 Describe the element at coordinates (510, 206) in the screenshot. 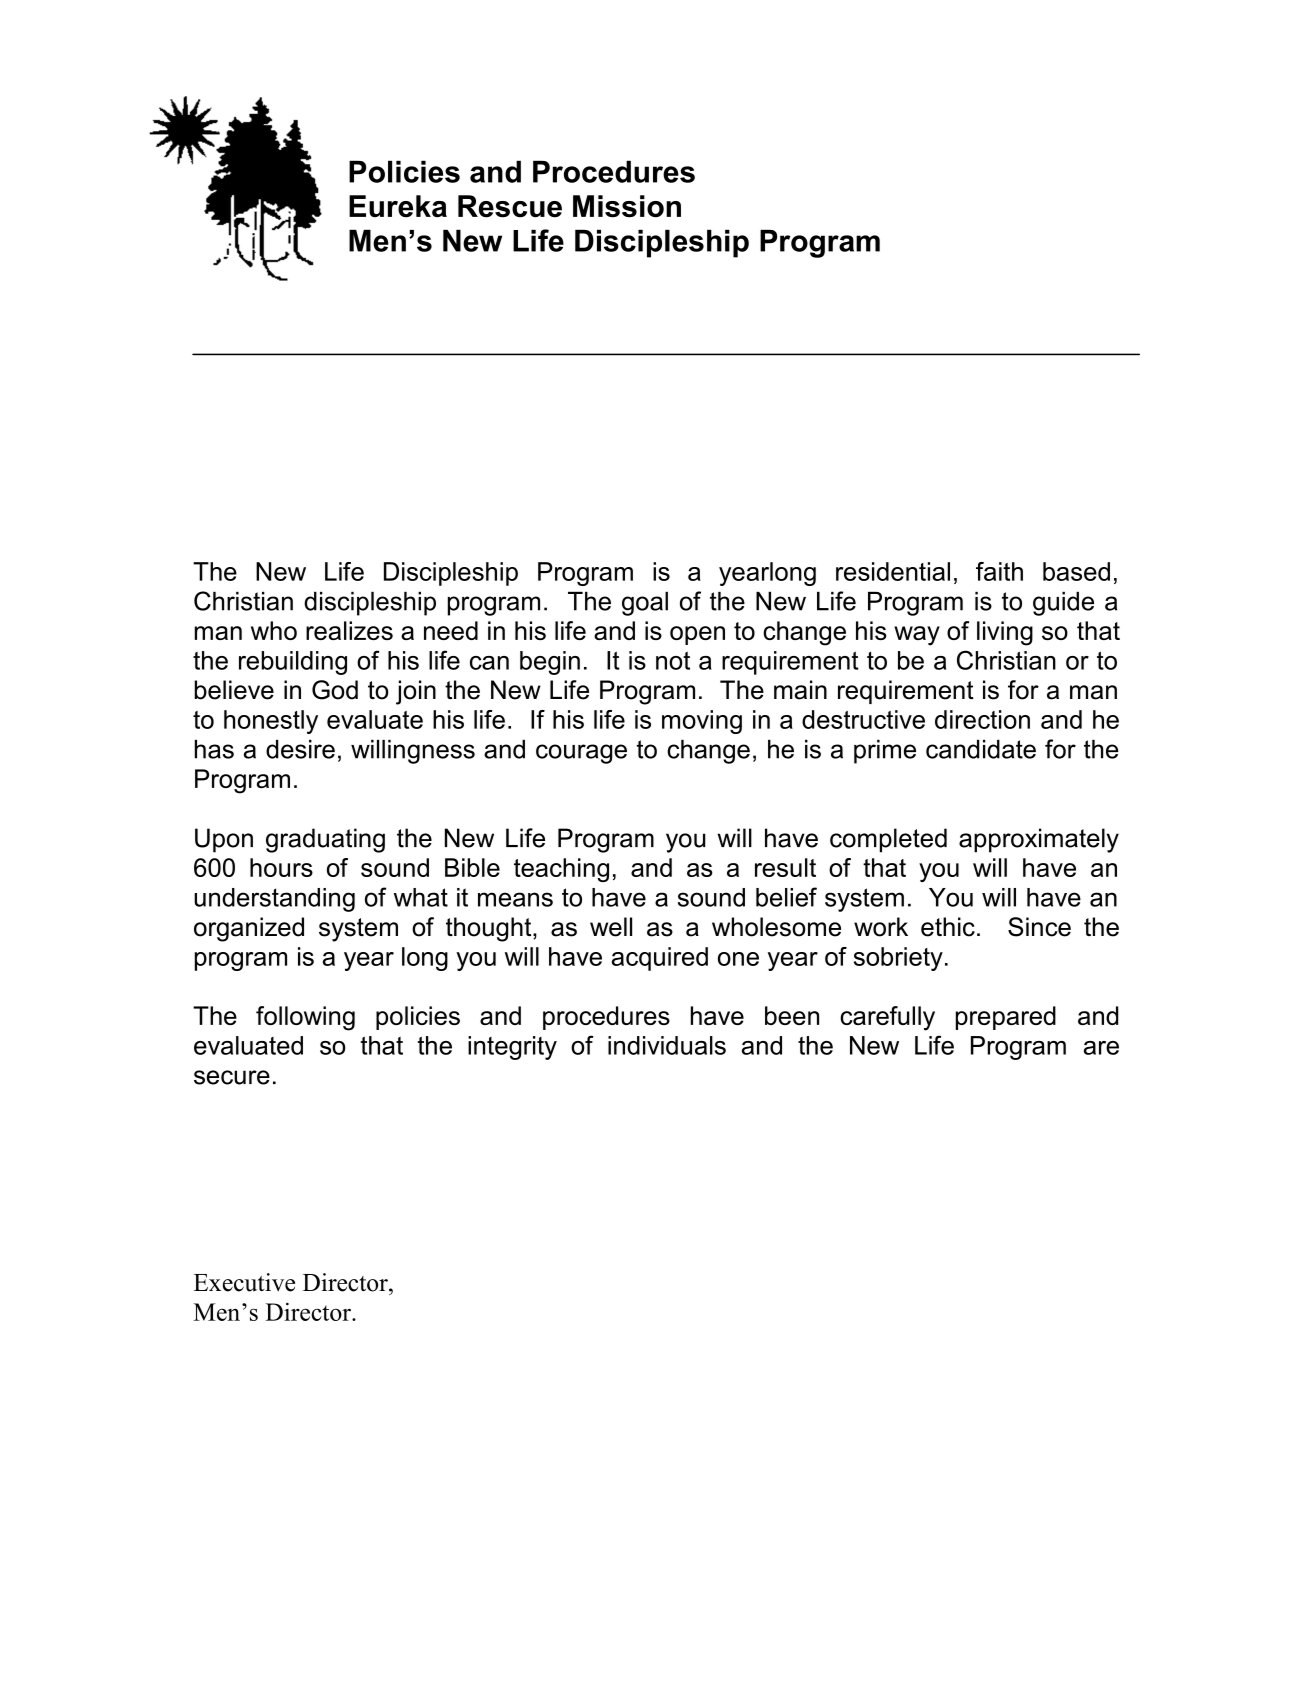

I see `Rescue` at that location.
